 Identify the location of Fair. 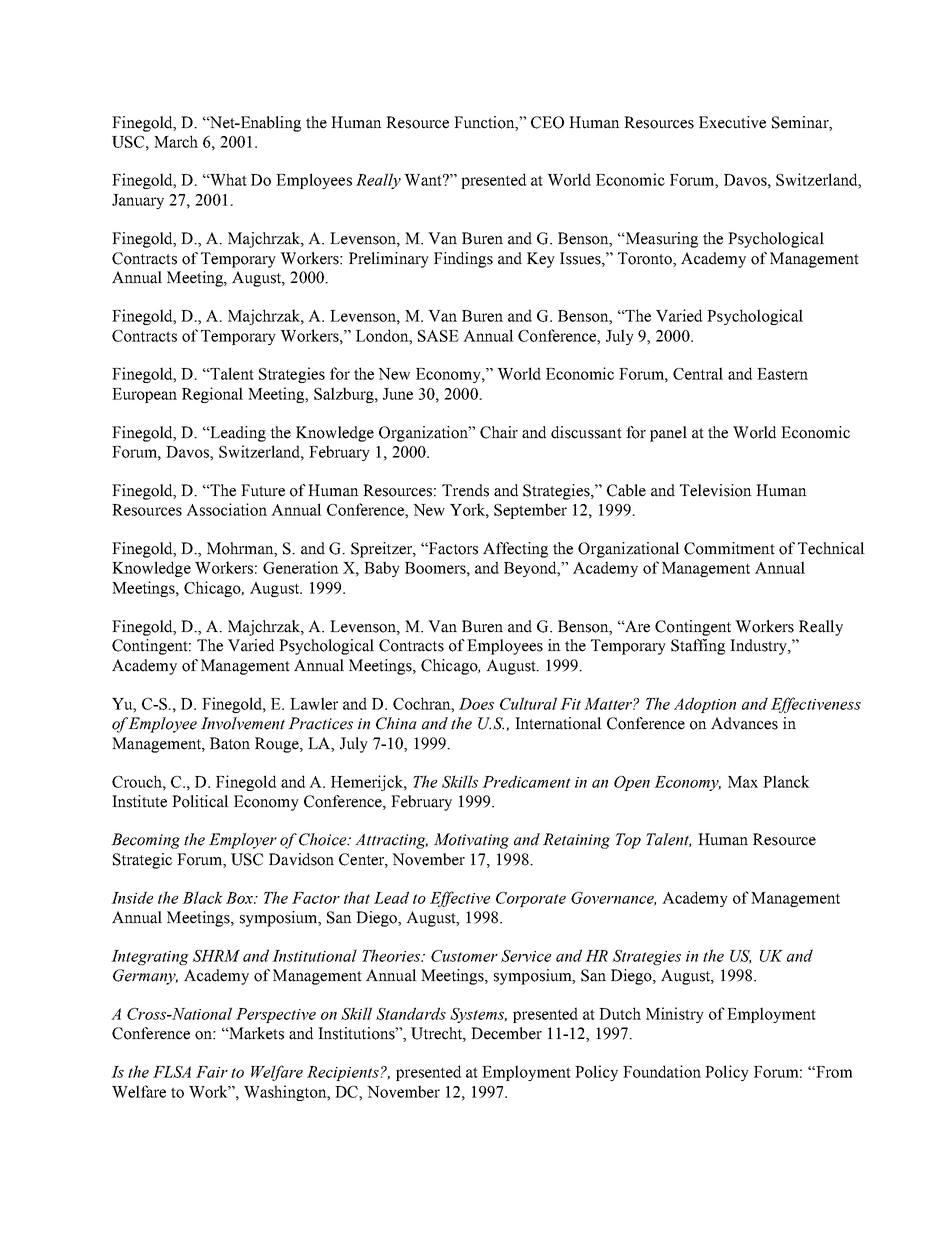
(212, 1072).
